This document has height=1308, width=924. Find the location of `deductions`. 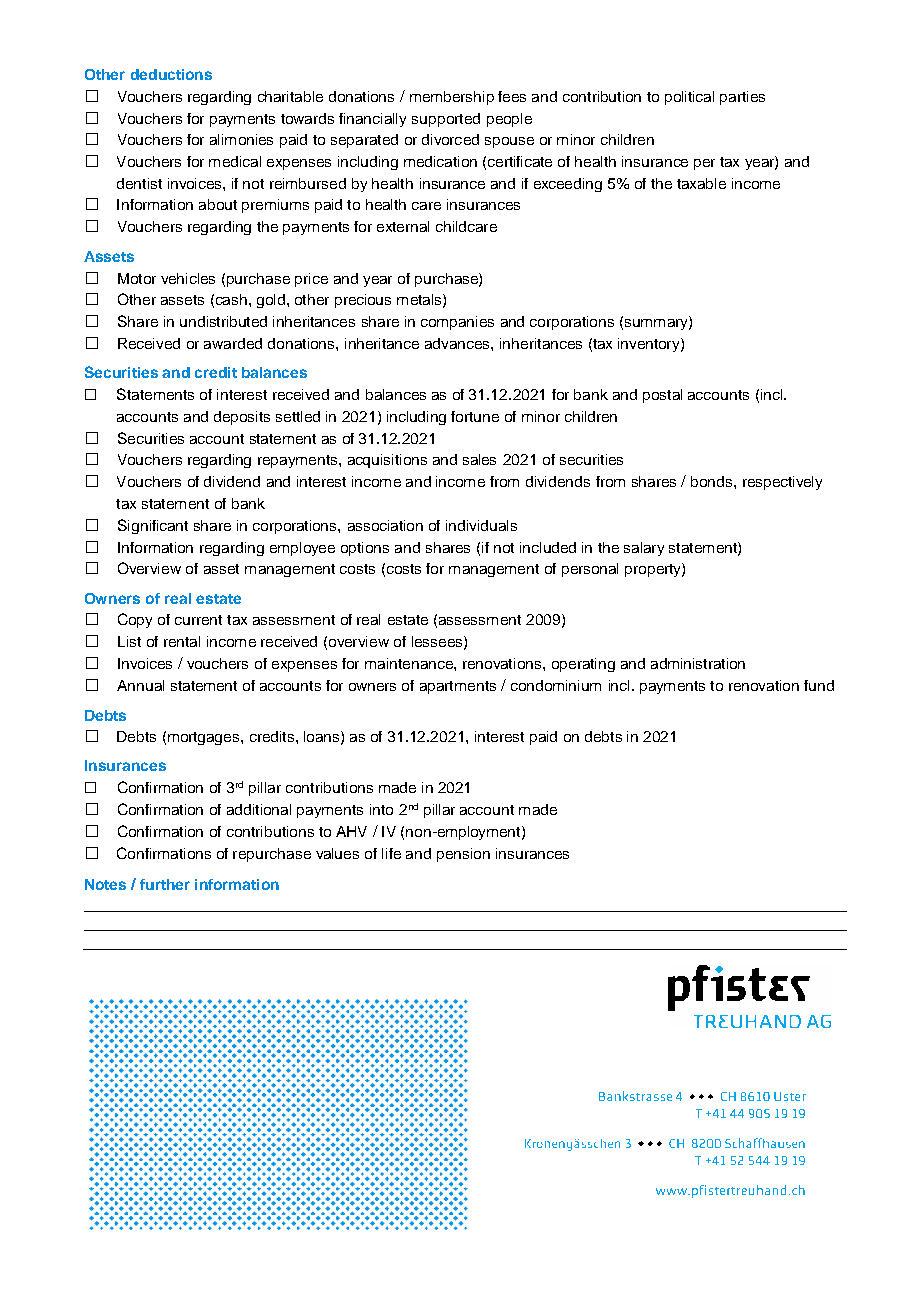

deductions is located at coordinates (171, 74).
